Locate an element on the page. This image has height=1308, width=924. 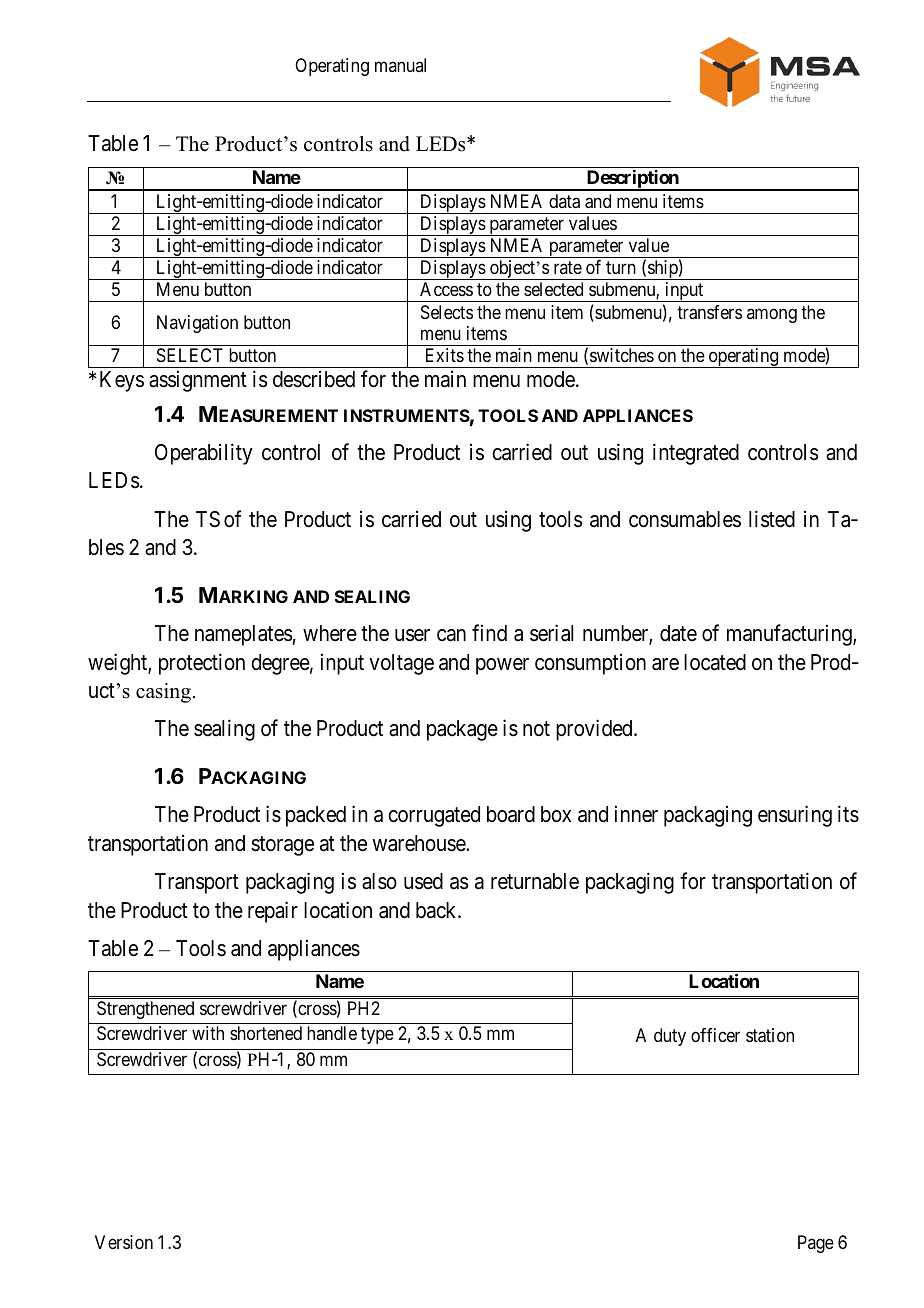
protection is located at coordinates (202, 664).
